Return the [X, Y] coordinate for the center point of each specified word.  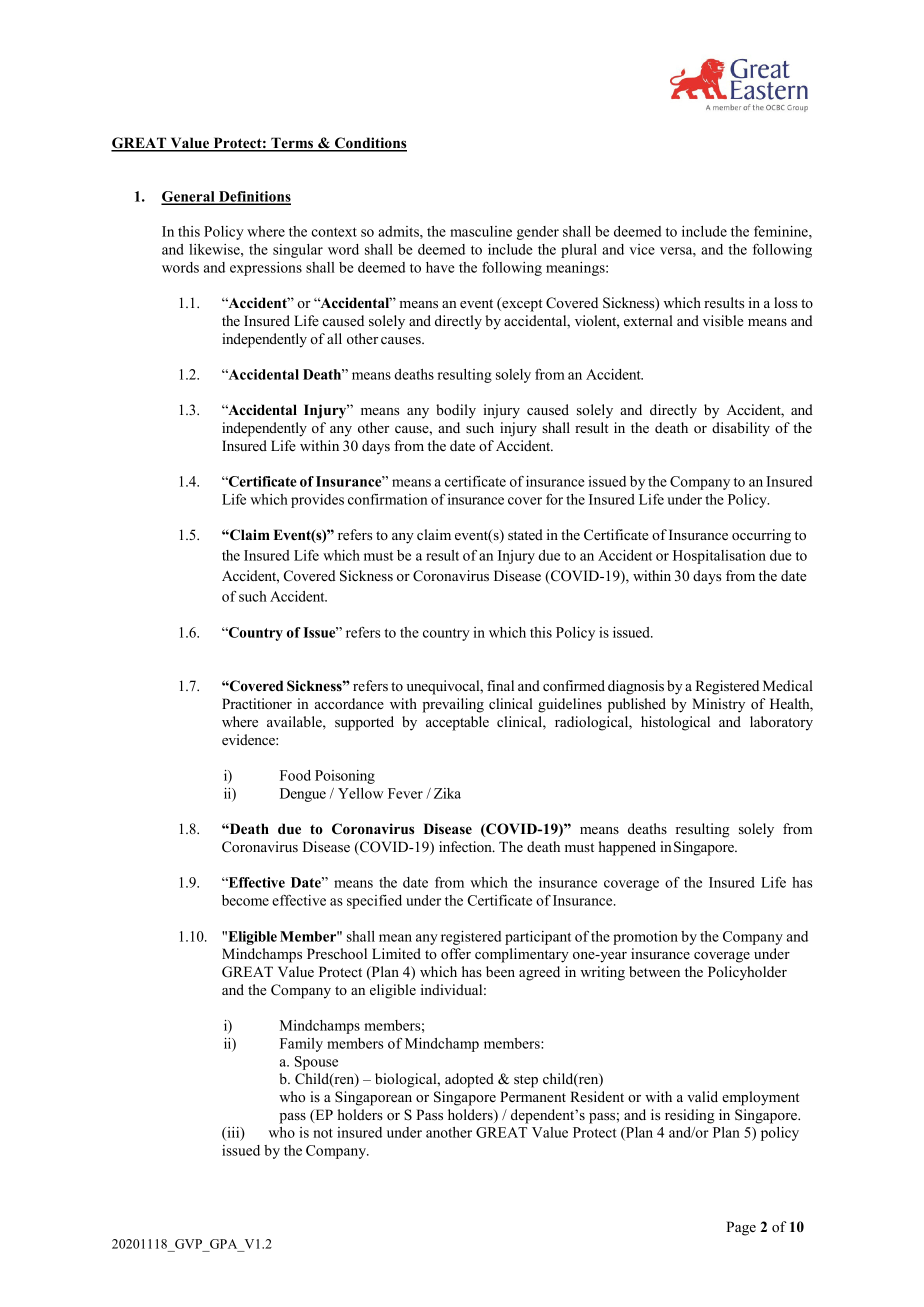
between [654, 971]
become [245, 900]
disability [741, 429]
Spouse [316, 1063]
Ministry [718, 705]
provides [317, 501]
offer [456, 953]
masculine [481, 231]
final [500, 685]
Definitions [253, 198]
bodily [456, 411]
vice [642, 249]
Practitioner [257, 703]
